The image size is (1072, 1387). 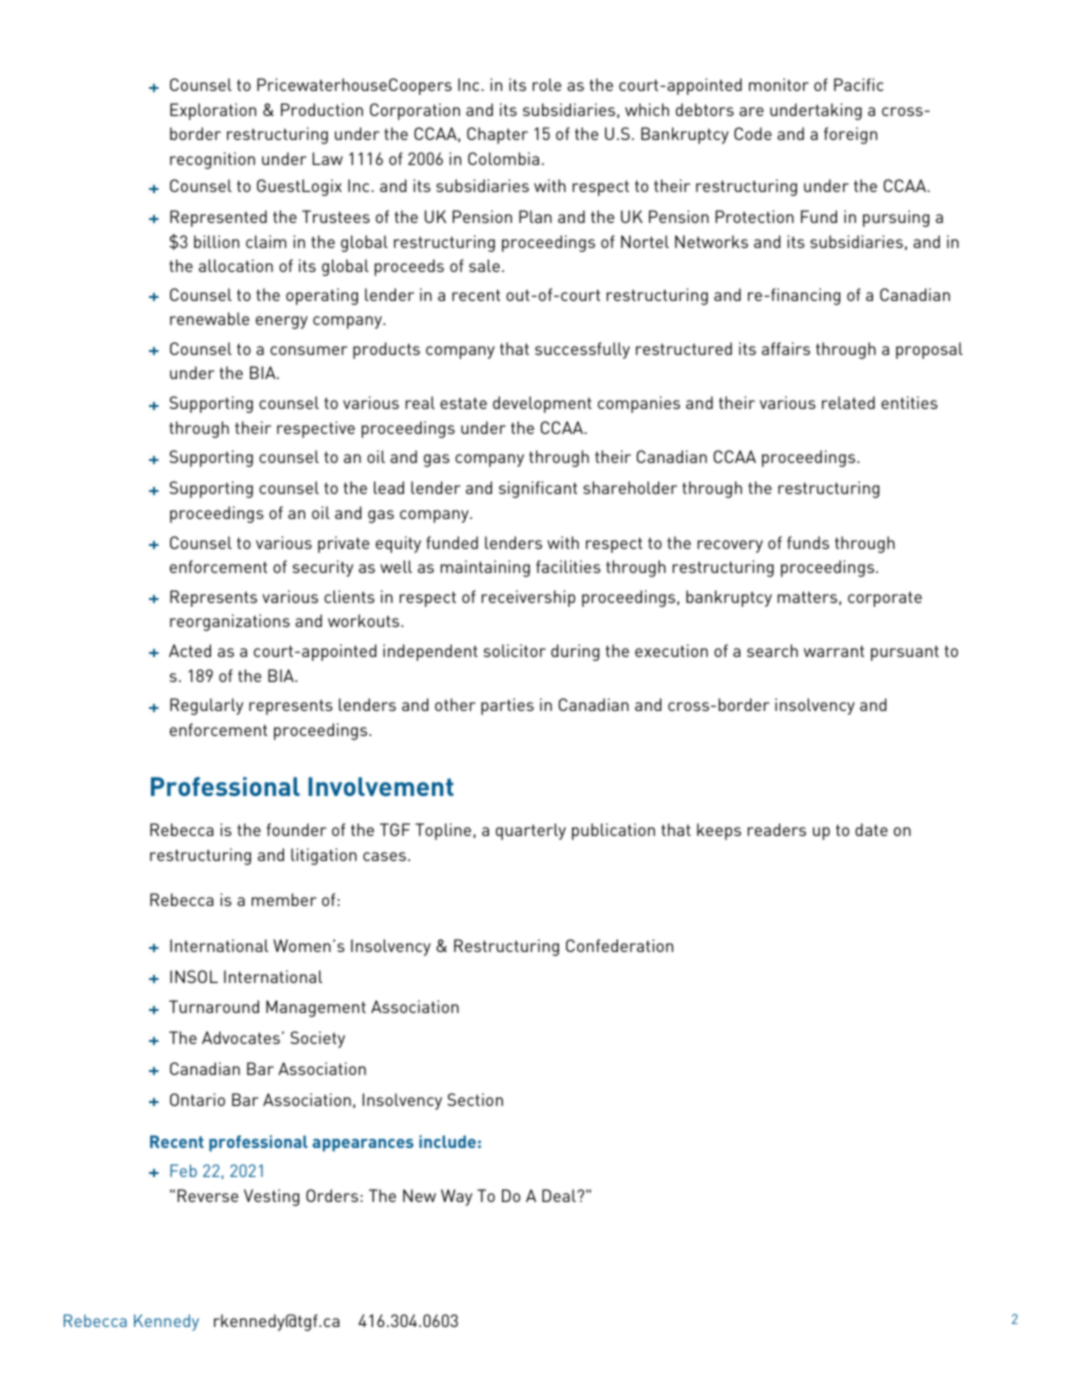 I want to click on Production, so click(x=322, y=109).
